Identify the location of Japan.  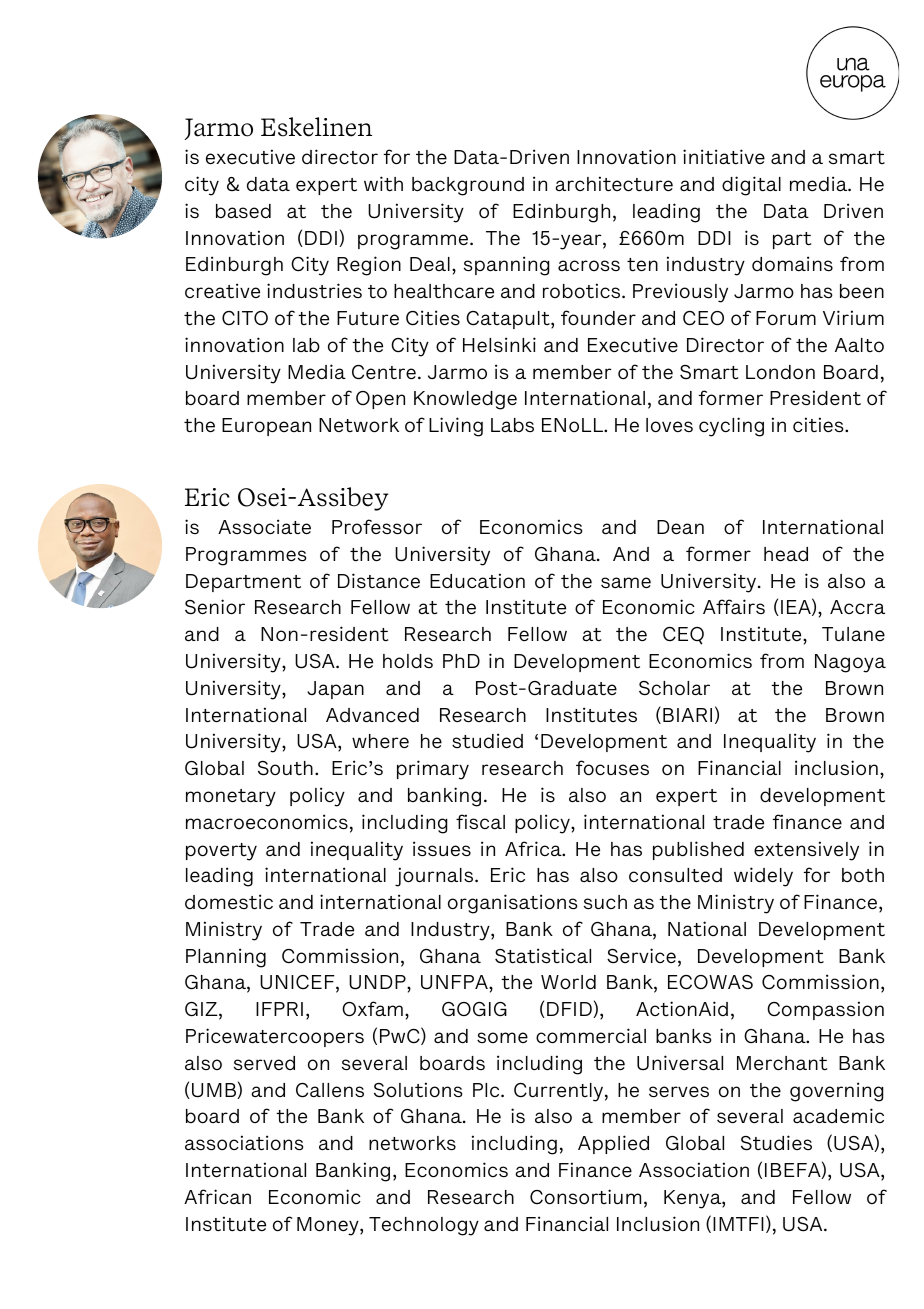
(335, 690).
